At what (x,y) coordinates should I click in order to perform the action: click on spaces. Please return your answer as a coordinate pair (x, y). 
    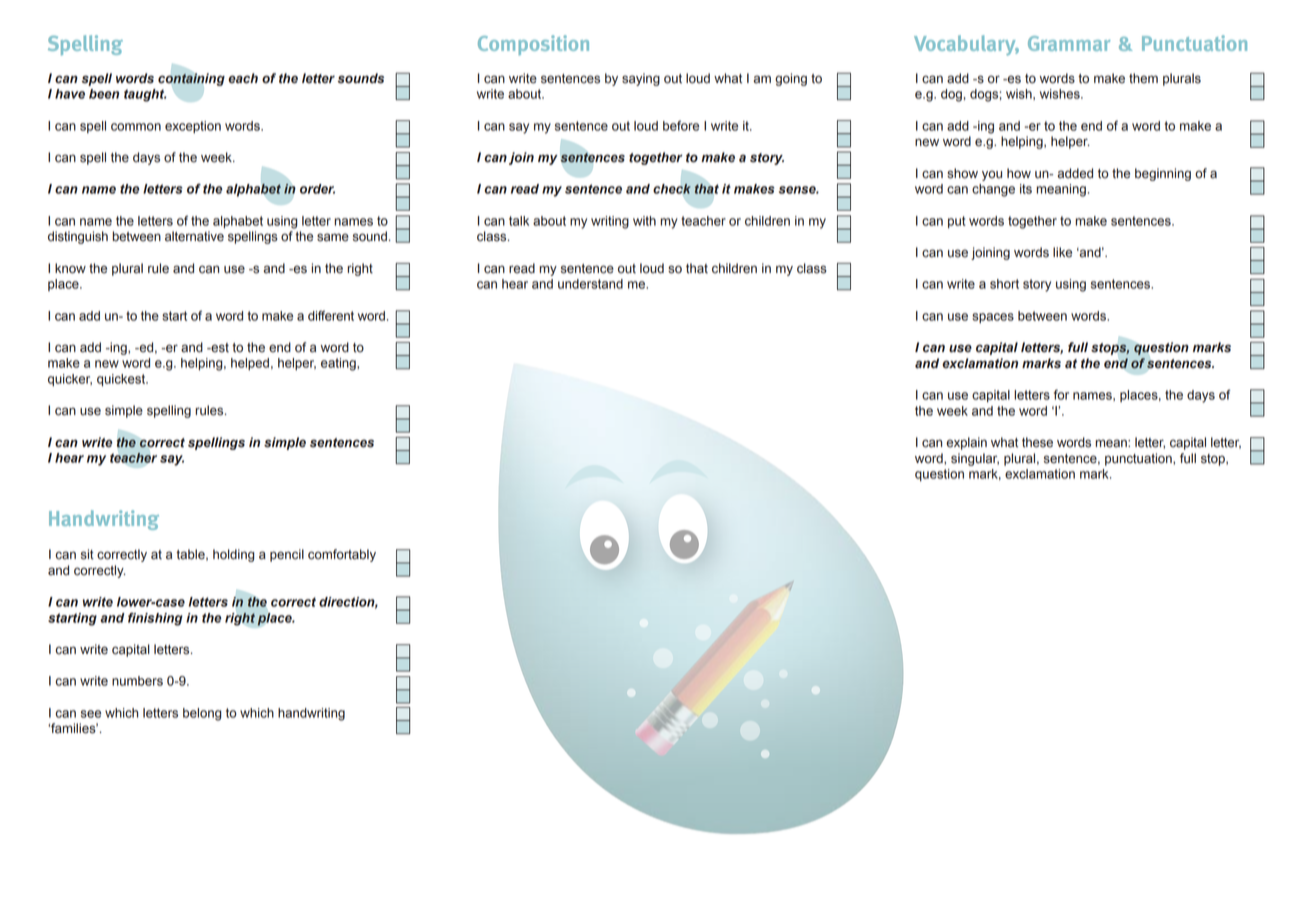
    Looking at the image, I should click on (993, 318).
